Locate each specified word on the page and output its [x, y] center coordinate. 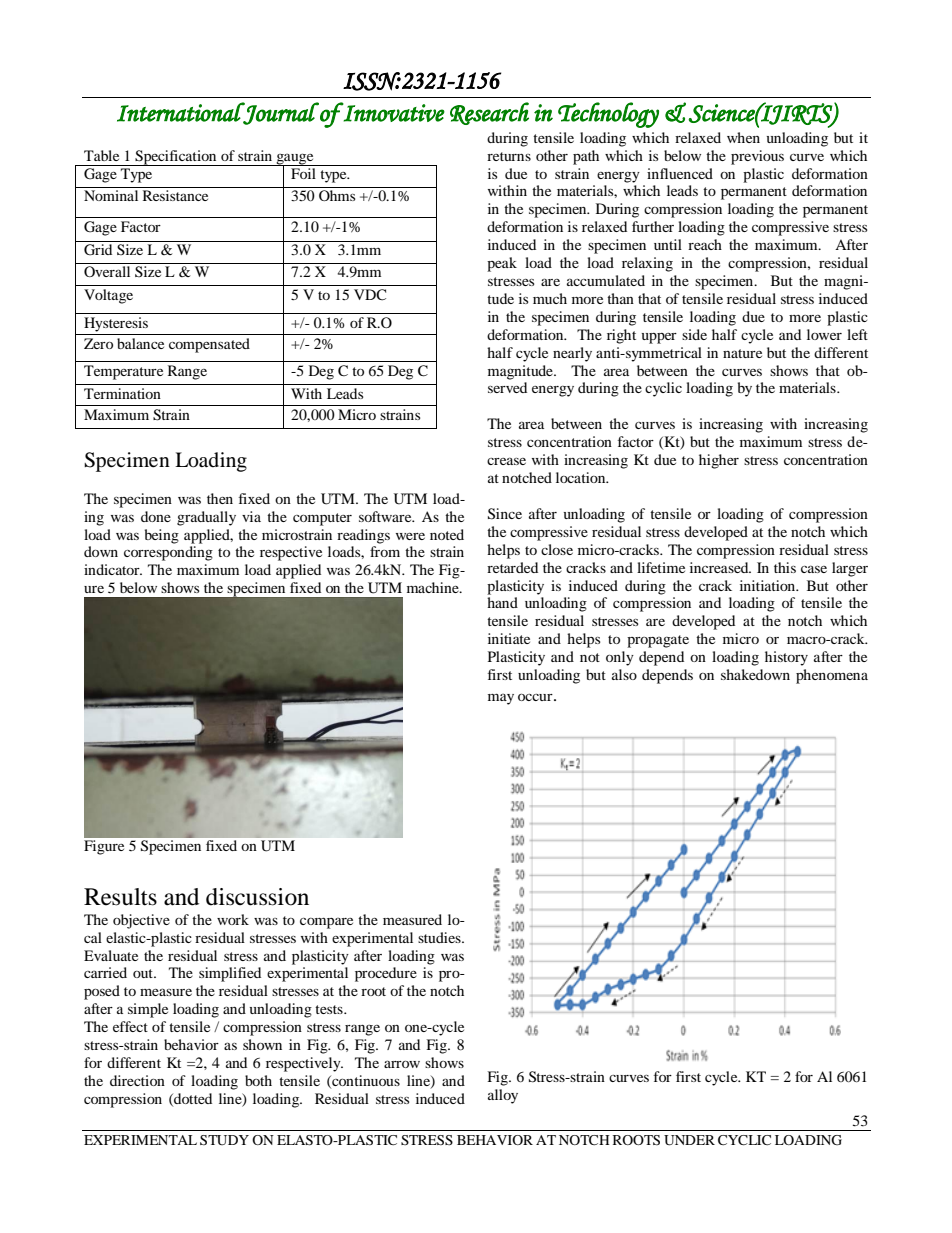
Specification [176, 158]
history [786, 658]
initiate [509, 638]
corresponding [168, 553]
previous [757, 157]
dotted [192, 1099]
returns [509, 156]
